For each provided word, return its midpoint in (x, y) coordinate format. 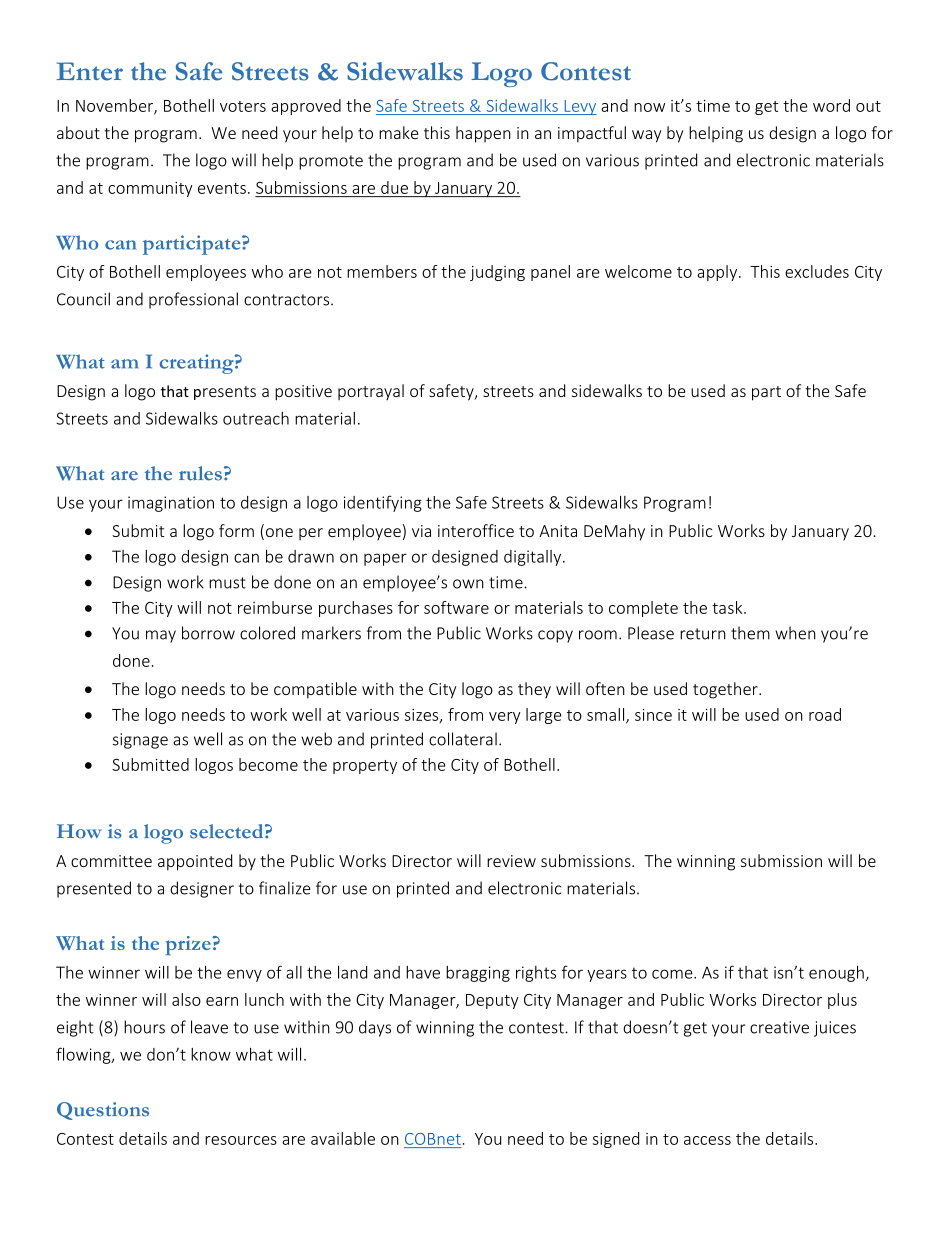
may (161, 636)
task (728, 607)
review (511, 861)
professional (193, 300)
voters (243, 106)
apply (718, 273)
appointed (195, 862)
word (831, 105)
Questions (103, 1111)
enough (836, 974)
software (456, 607)
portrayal (371, 392)
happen (483, 134)
